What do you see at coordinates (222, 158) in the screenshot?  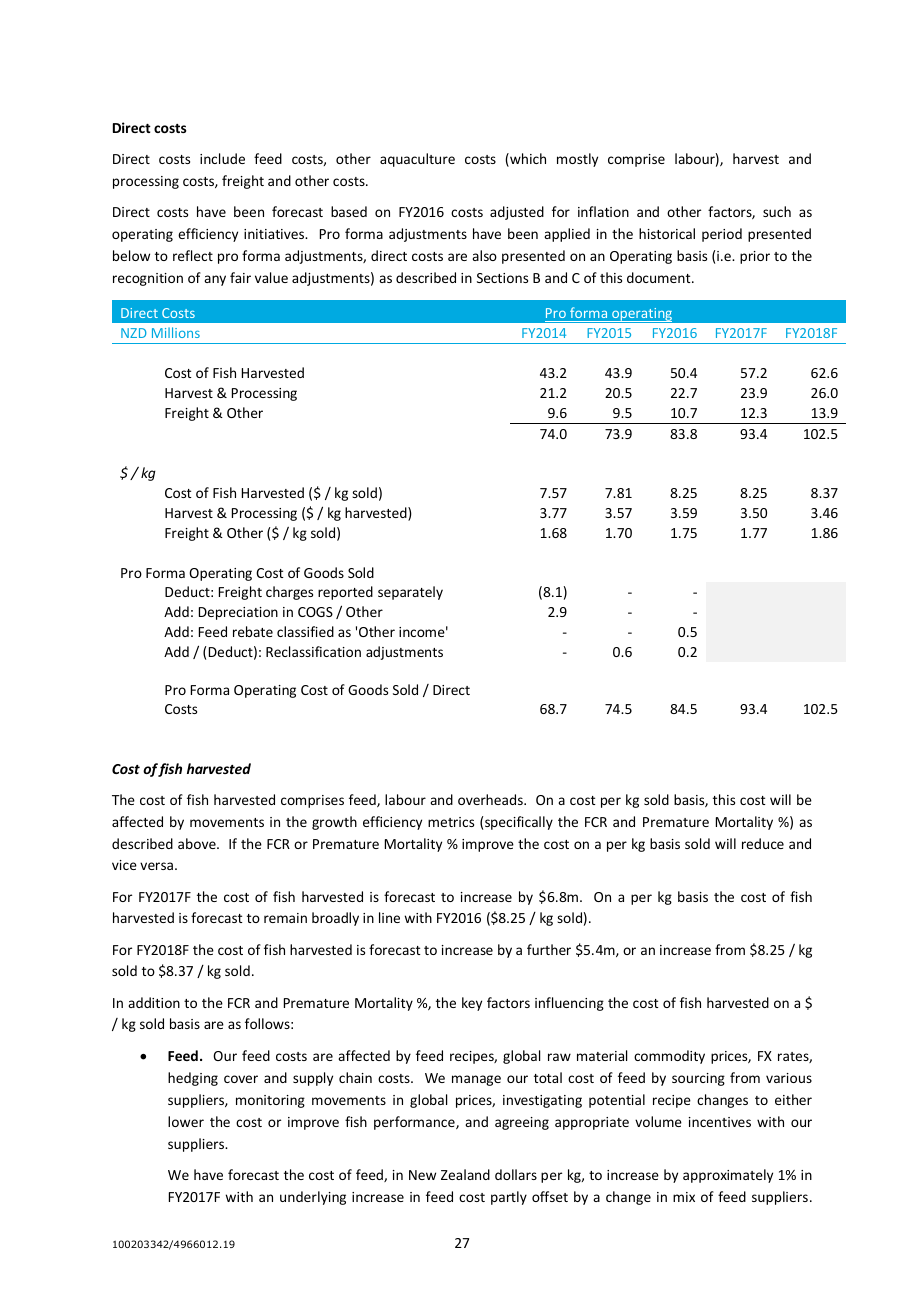 I see `include` at bounding box center [222, 158].
